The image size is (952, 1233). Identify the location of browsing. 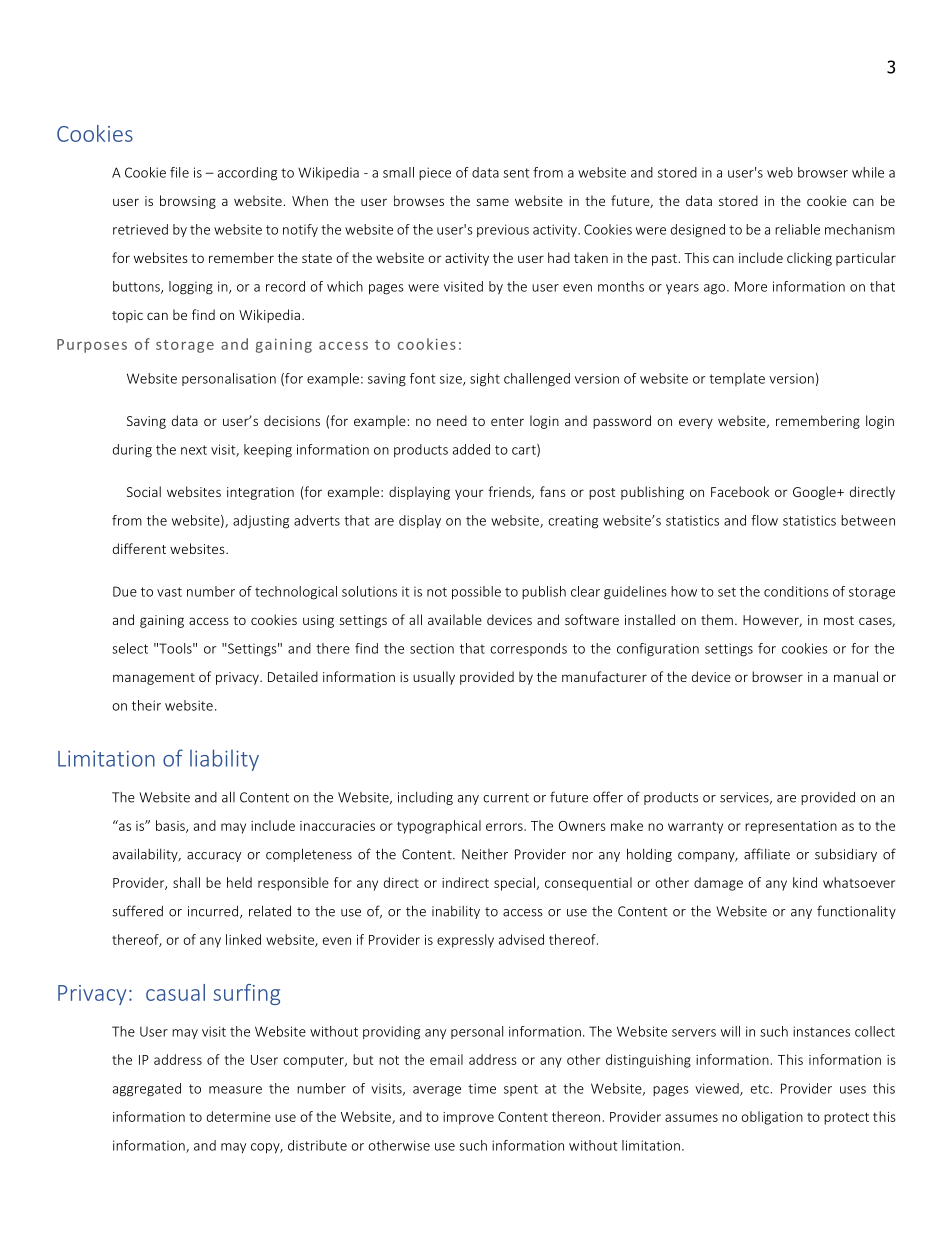
(188, 202).
